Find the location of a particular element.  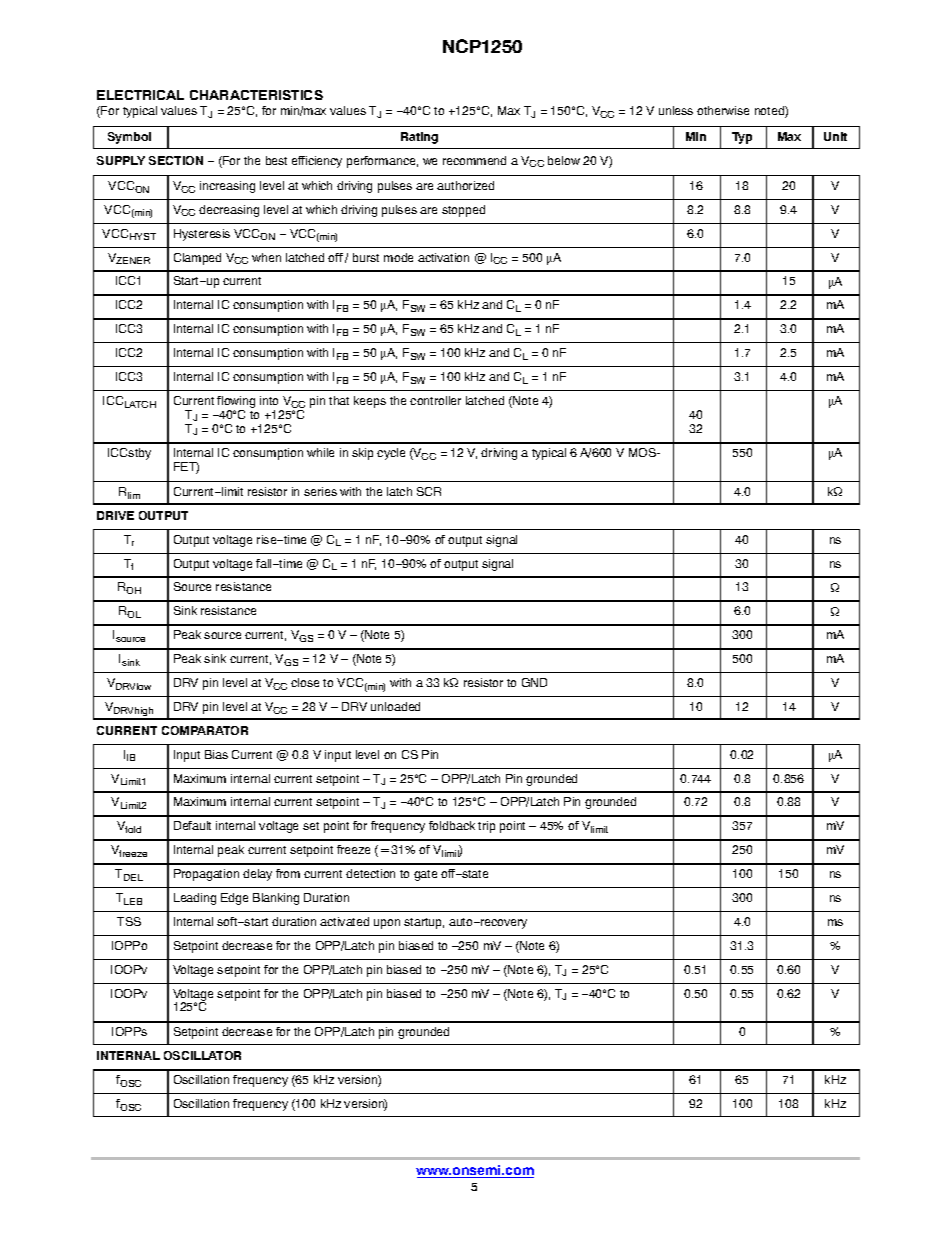

flowing is located at coordinates (236, 403).
